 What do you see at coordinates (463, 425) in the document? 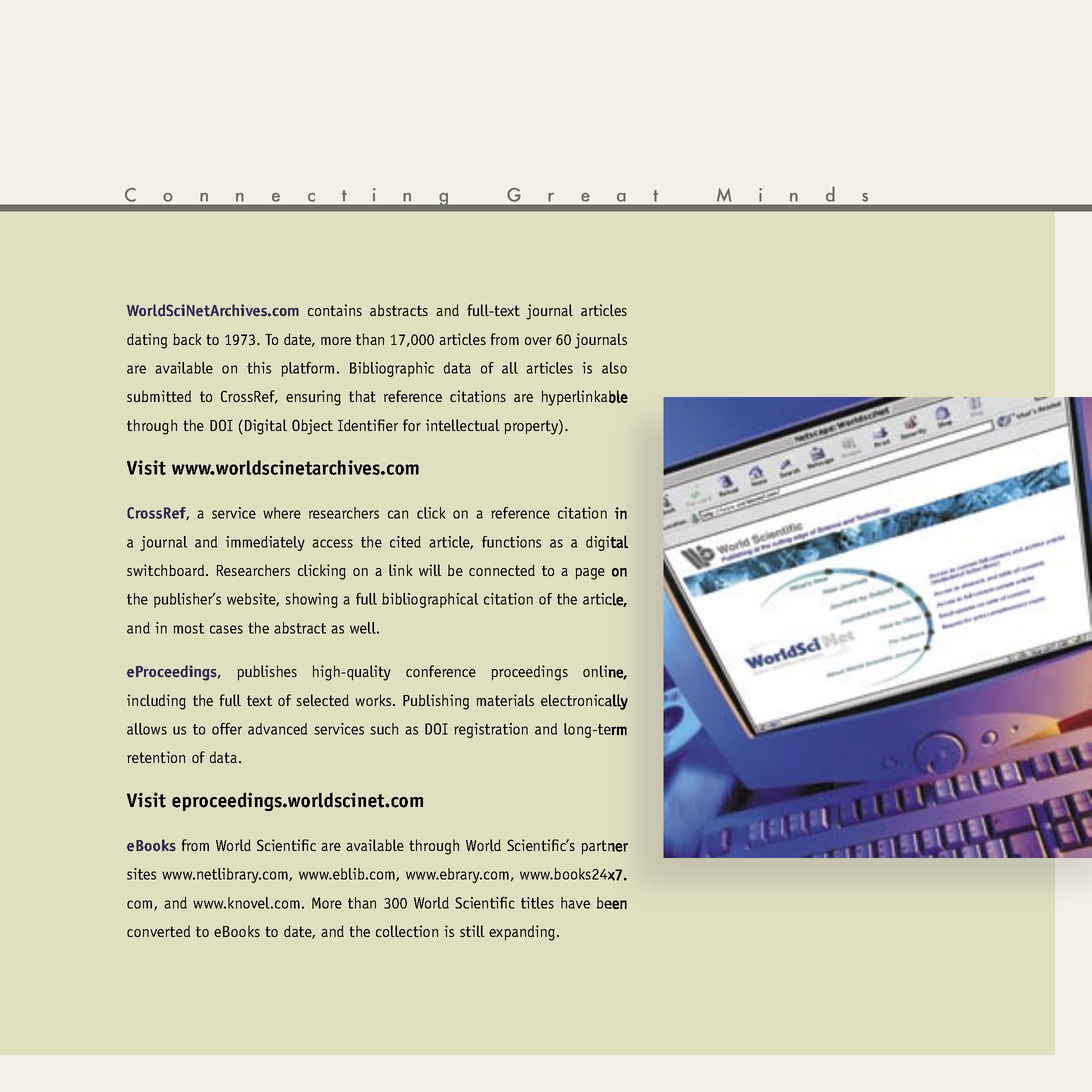
I see `intellectual` at bounding box center [463, 425].
